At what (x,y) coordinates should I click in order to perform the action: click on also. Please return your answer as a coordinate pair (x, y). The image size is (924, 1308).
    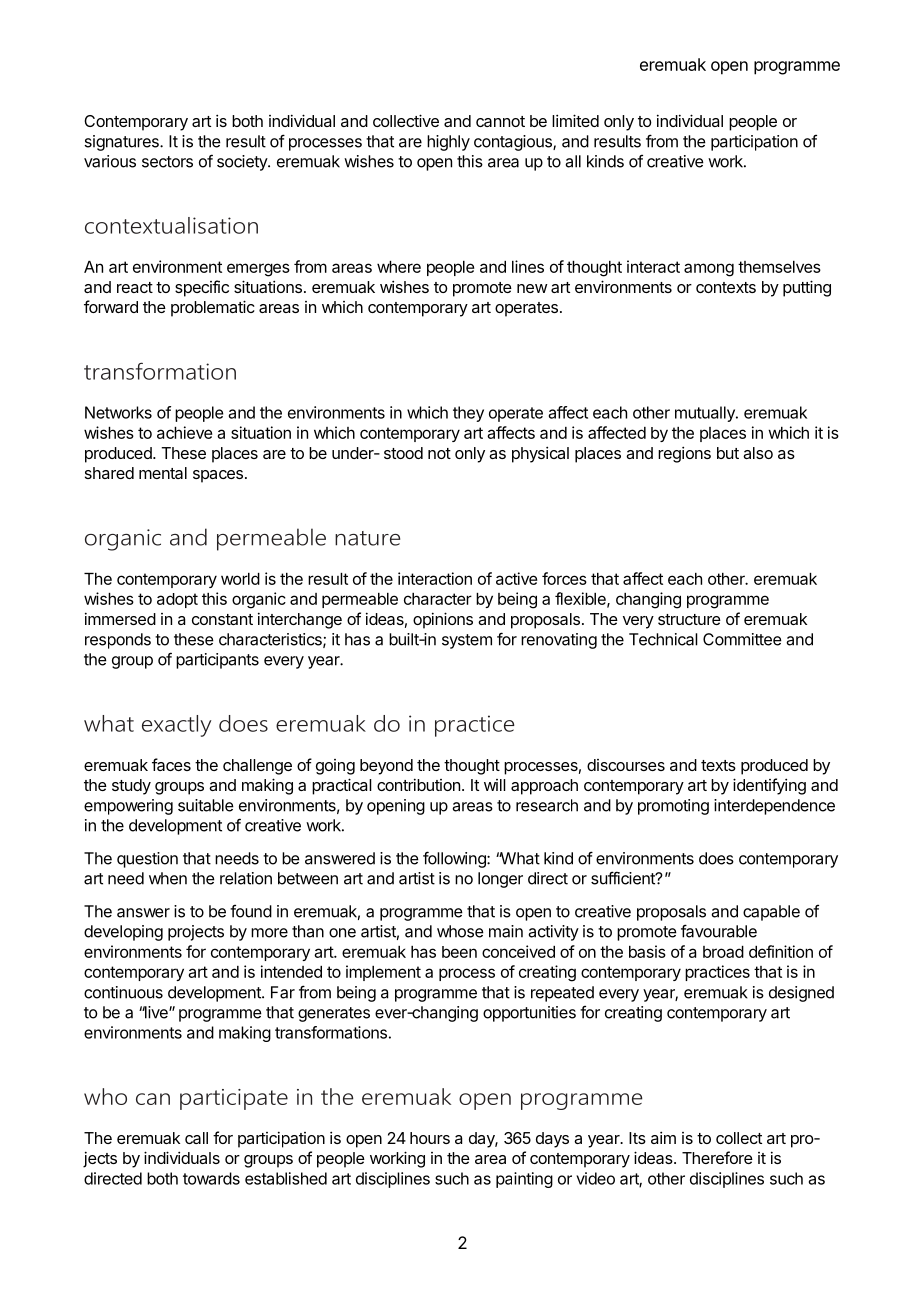
    Looking at the image, I should click on (758, 453).
